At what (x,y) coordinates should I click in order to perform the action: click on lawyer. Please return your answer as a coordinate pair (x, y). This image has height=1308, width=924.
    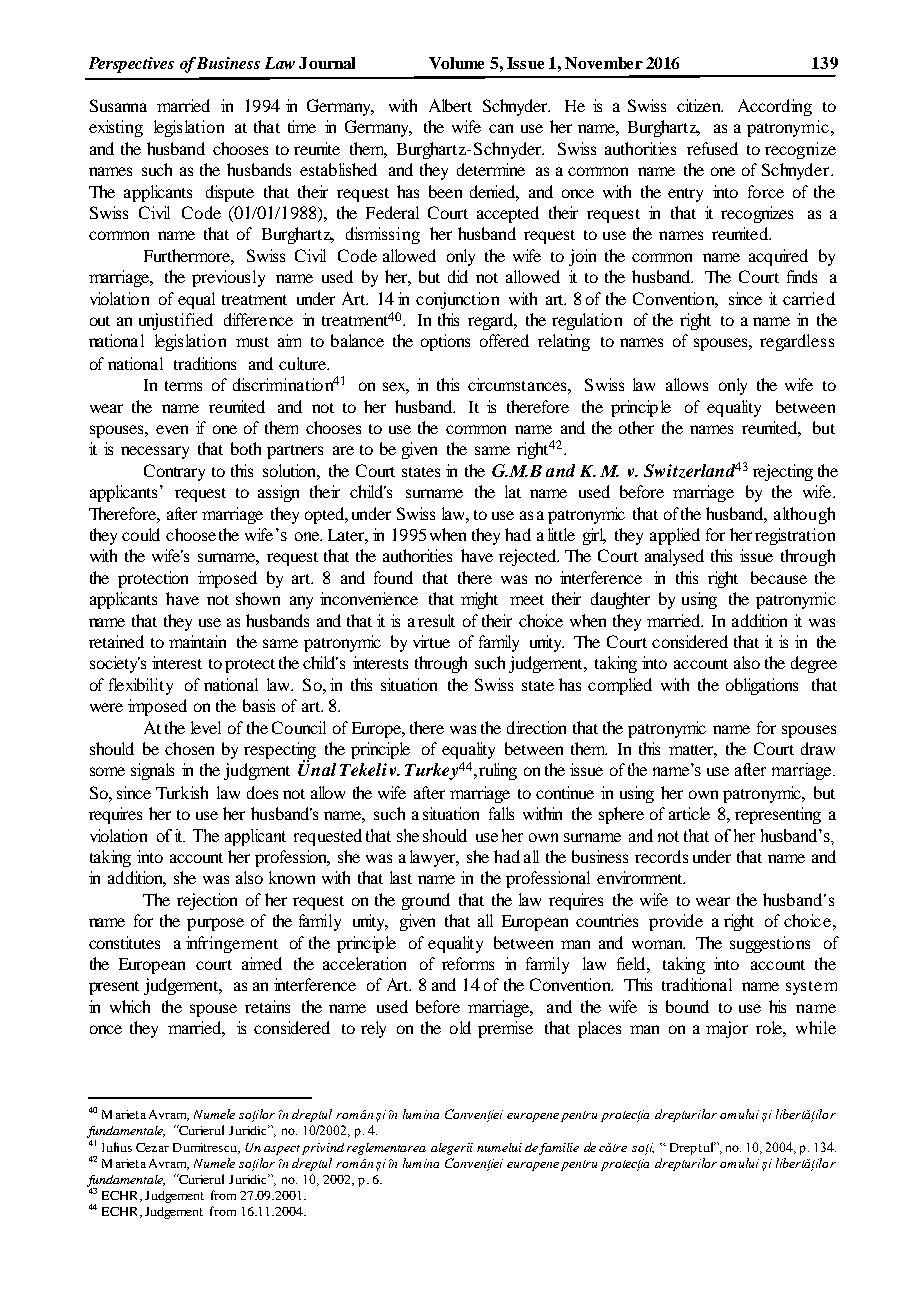
    Looking at the image, I should click on (434, 858).
